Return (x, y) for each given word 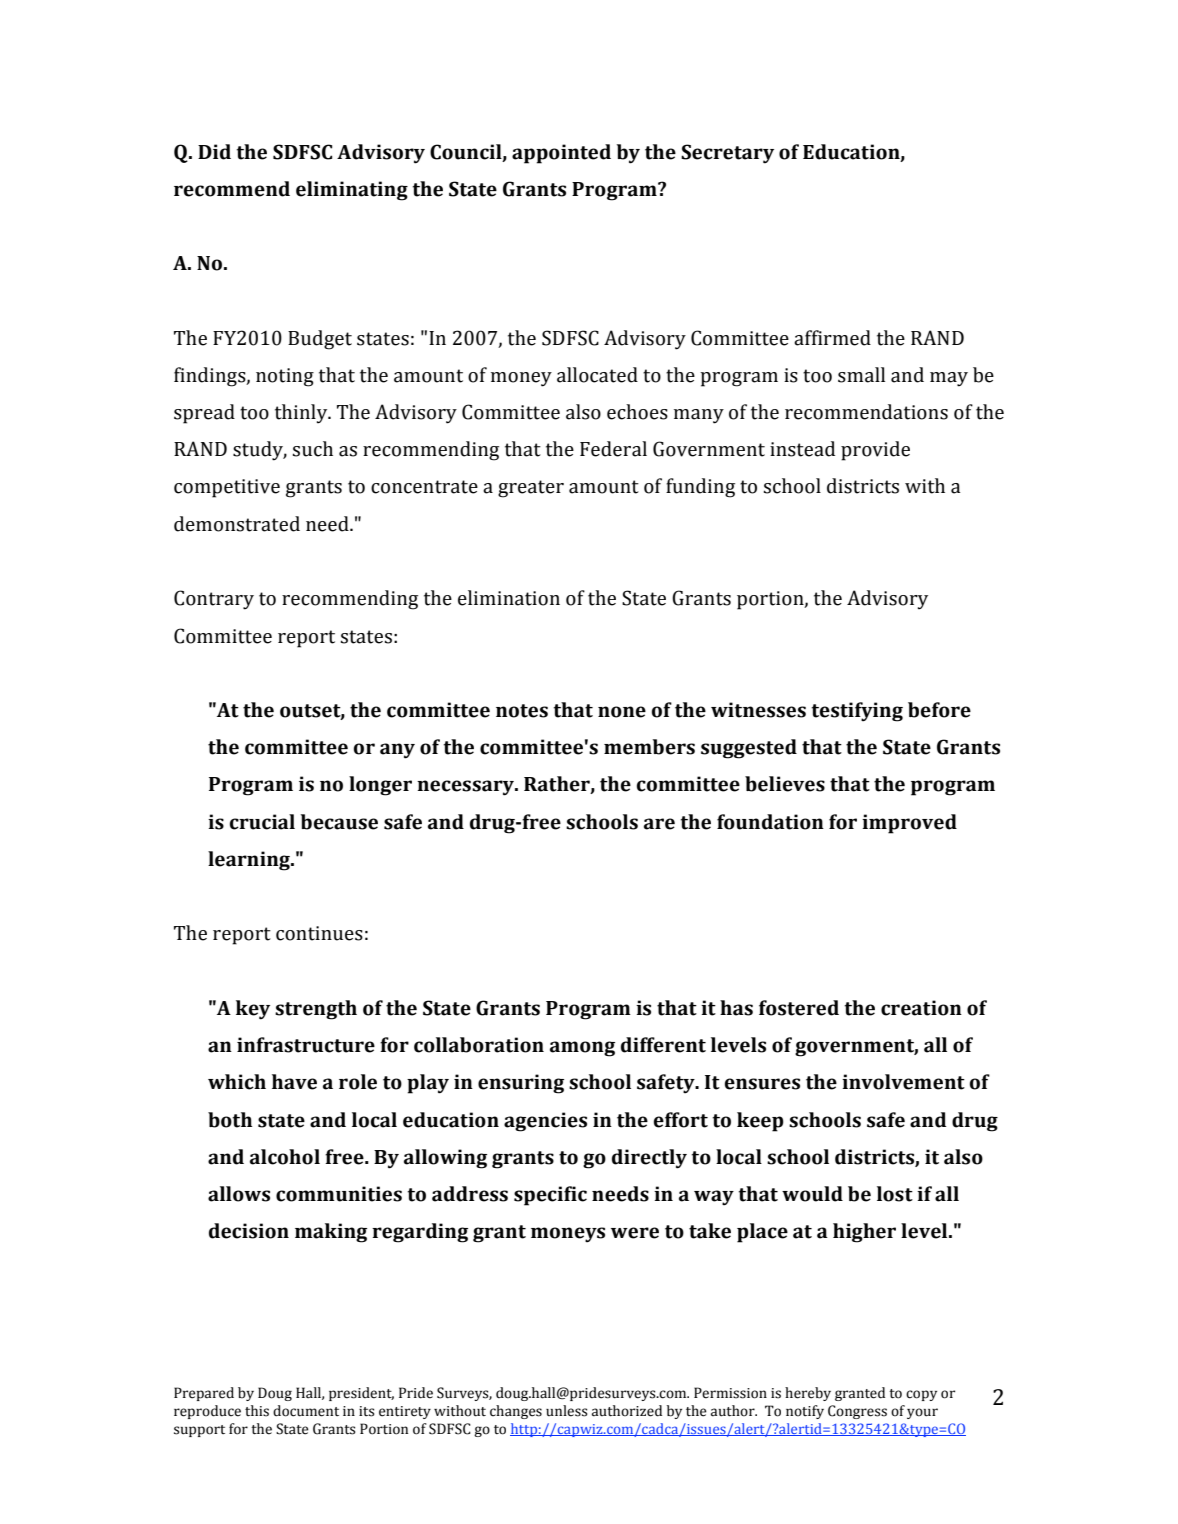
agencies (545, 1122)
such (313, 449)
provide (875, 451)
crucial (262, 822)
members (649, 747)
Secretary (727, 154)
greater (531, 489)
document (306, 1411)
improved (909, 824)
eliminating (352, 191)
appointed (561, 154)
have (294, 1082)
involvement (903, 1082)
